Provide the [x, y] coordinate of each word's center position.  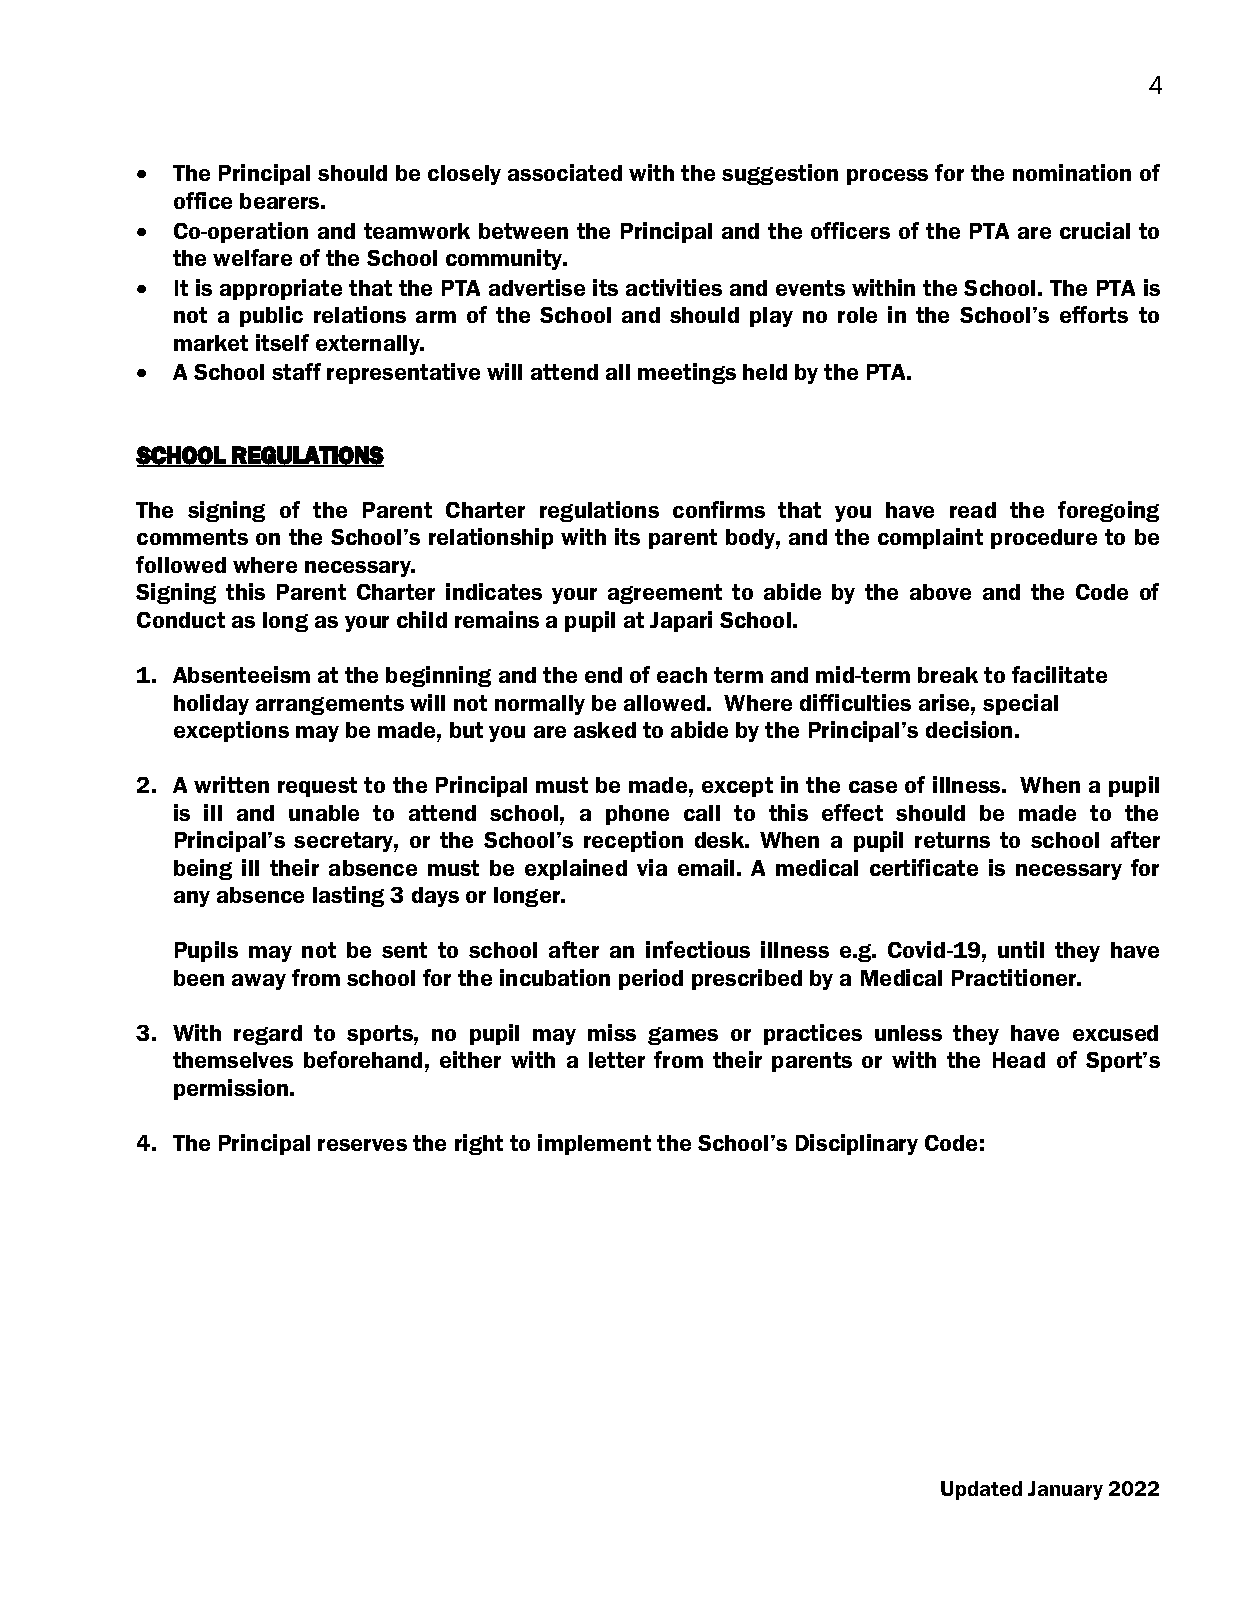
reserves [362, 1145]
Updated [981, 1490]
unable [324, 813]
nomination [1072, 172]
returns [952, 840]
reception [633, 841]
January [1065, 1490]
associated [565, 172]
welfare [252, 257]
